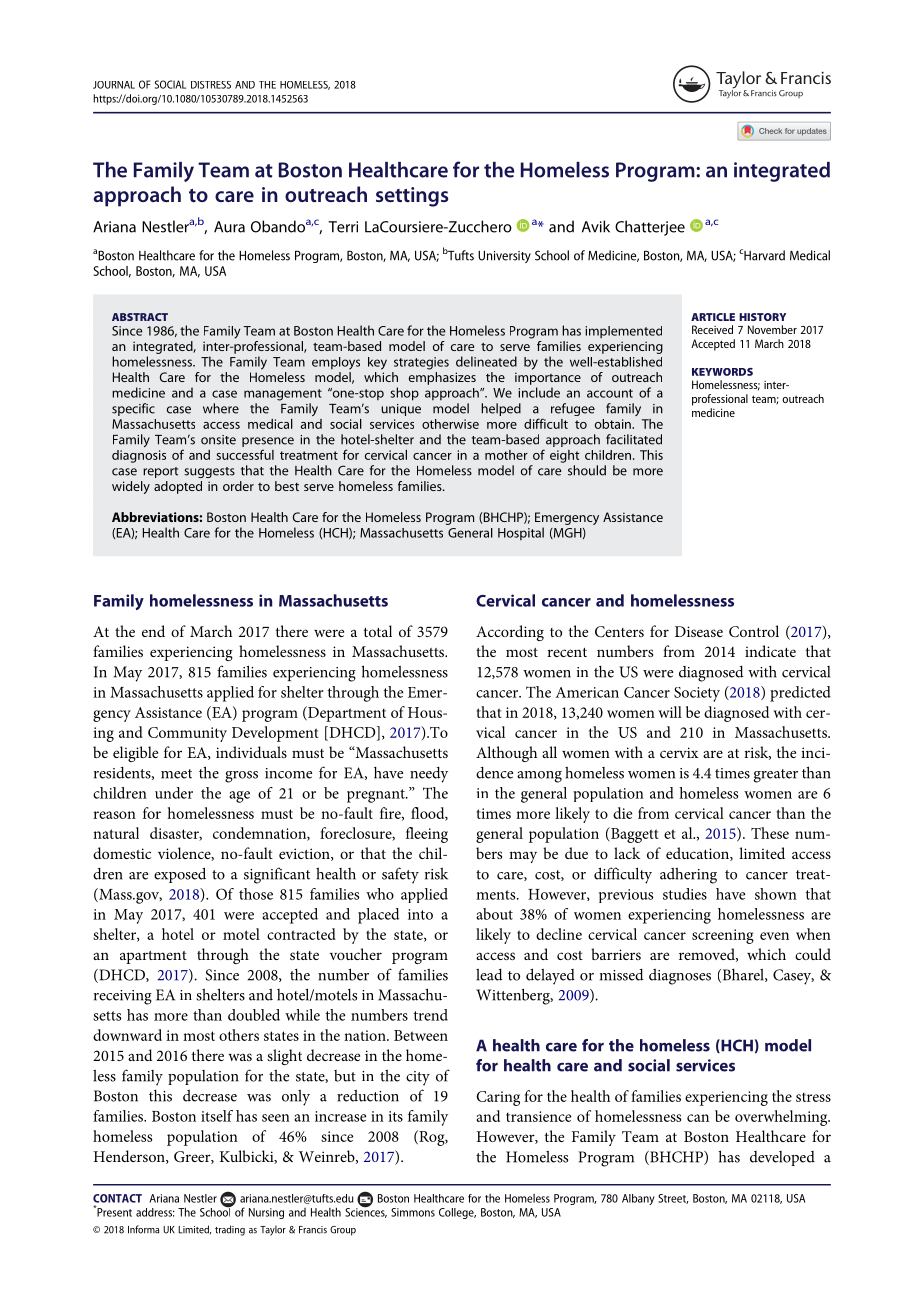 The image size is (924, 1308). Describe the element at coordinates (114, 85) in the image. I see `JOURNAL` at that location.
